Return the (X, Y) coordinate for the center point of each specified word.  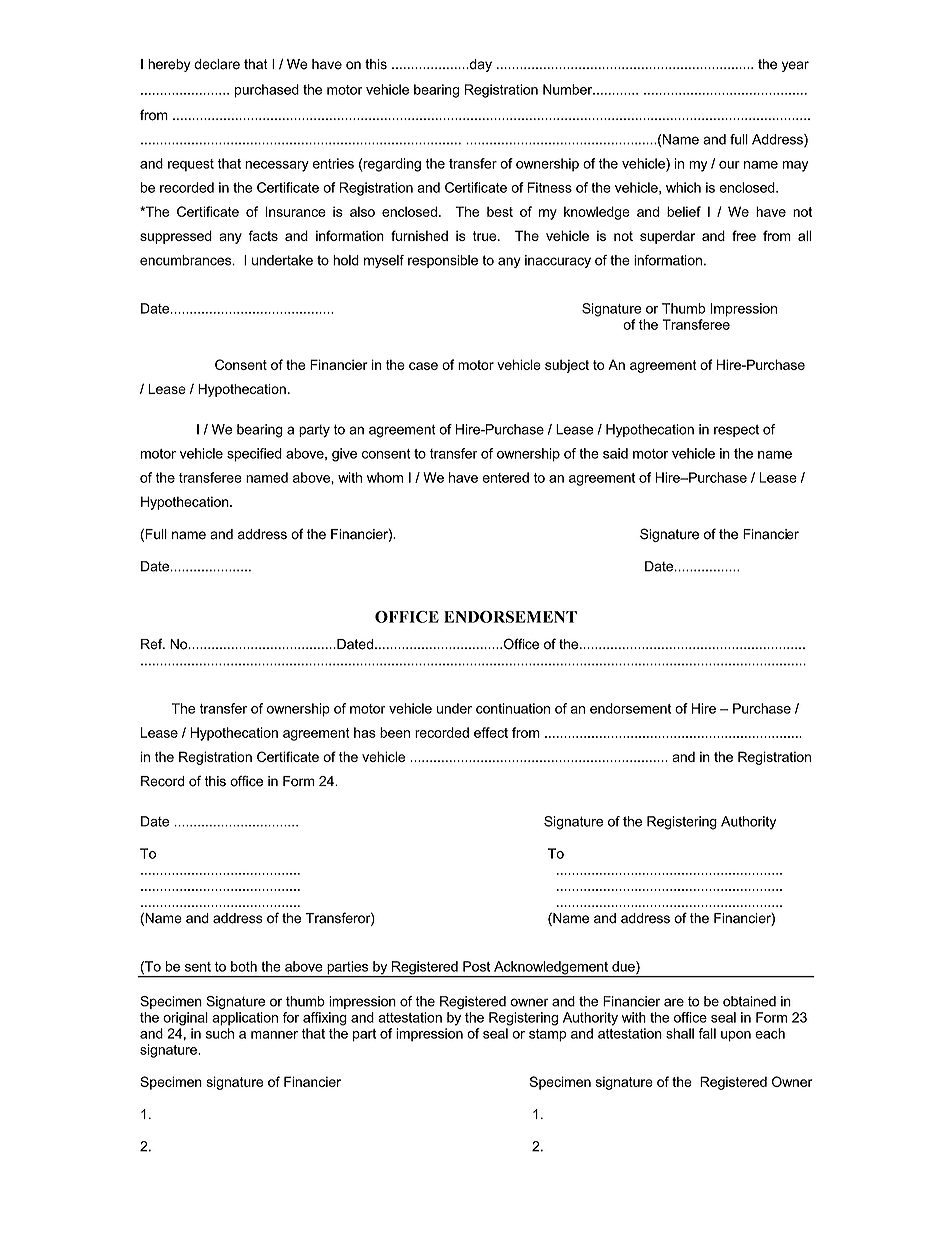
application (245, 1019)
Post (476, 966)
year (795, 66)
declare (217, 64)
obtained (749, 1001)
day (479, 65)
